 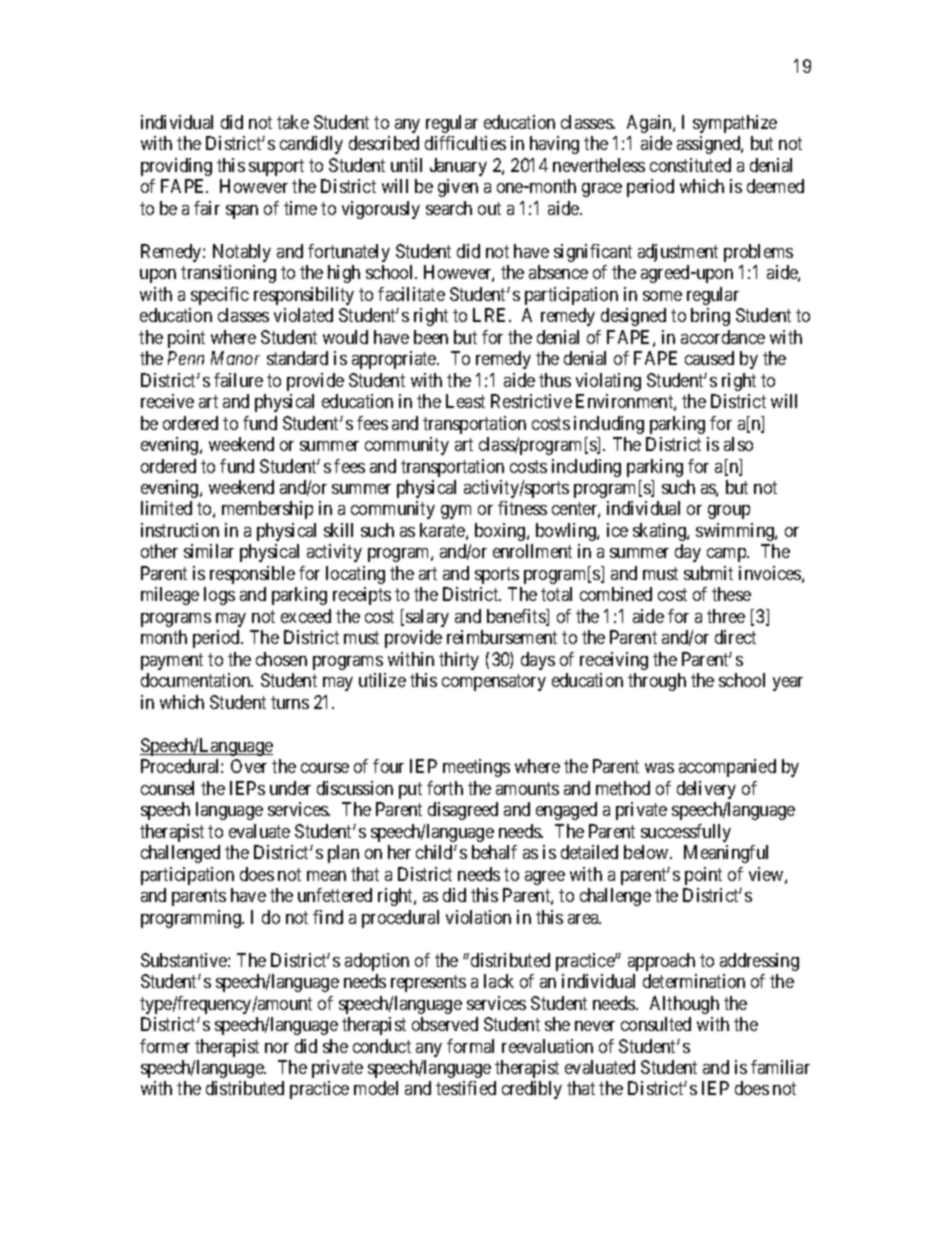 What do you see at coordinates (427, 618) in the document?
I see `salary` at bounding box center [427, 618].
